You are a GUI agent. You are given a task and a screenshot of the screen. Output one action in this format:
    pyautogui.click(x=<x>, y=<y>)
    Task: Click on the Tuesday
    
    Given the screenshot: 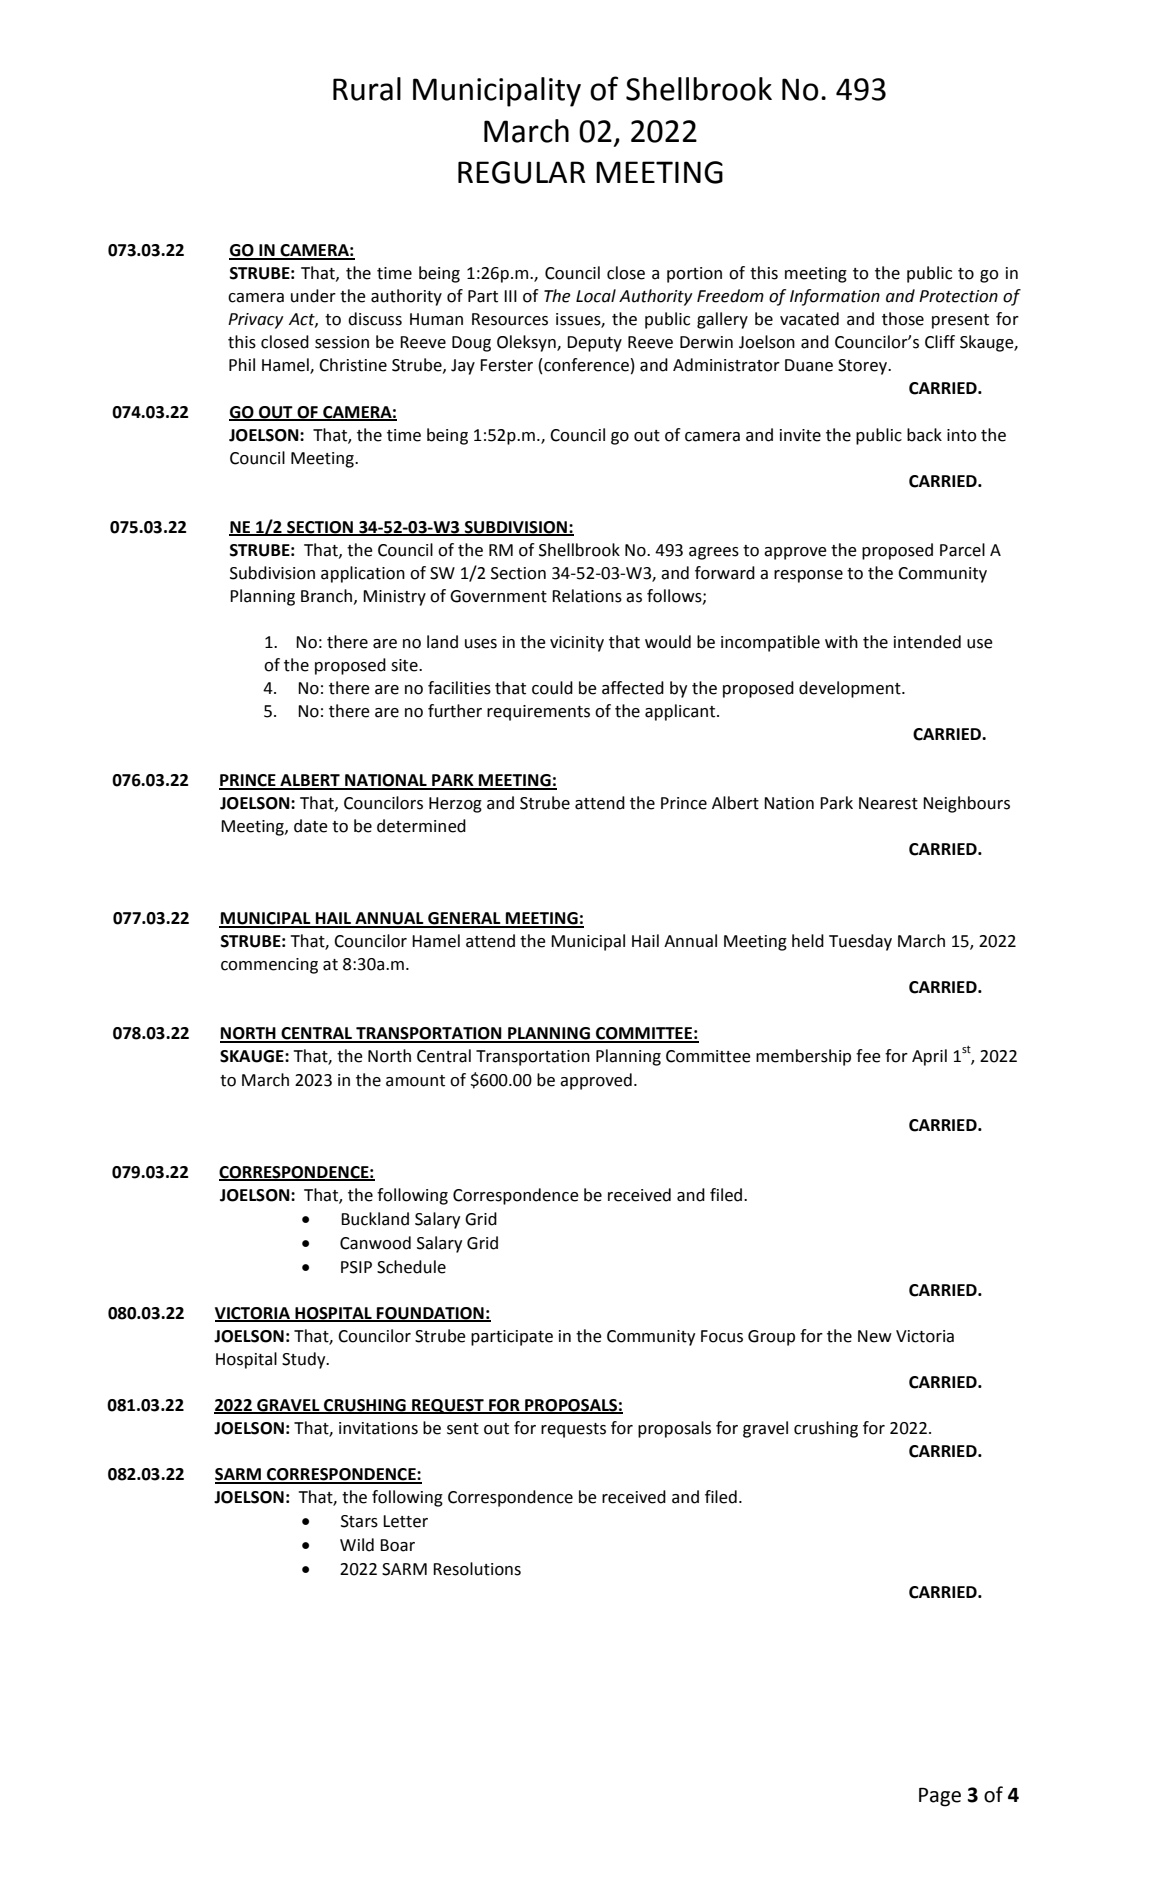 What is the action you would take?
    pyautogui.click(x=860, y=942)
